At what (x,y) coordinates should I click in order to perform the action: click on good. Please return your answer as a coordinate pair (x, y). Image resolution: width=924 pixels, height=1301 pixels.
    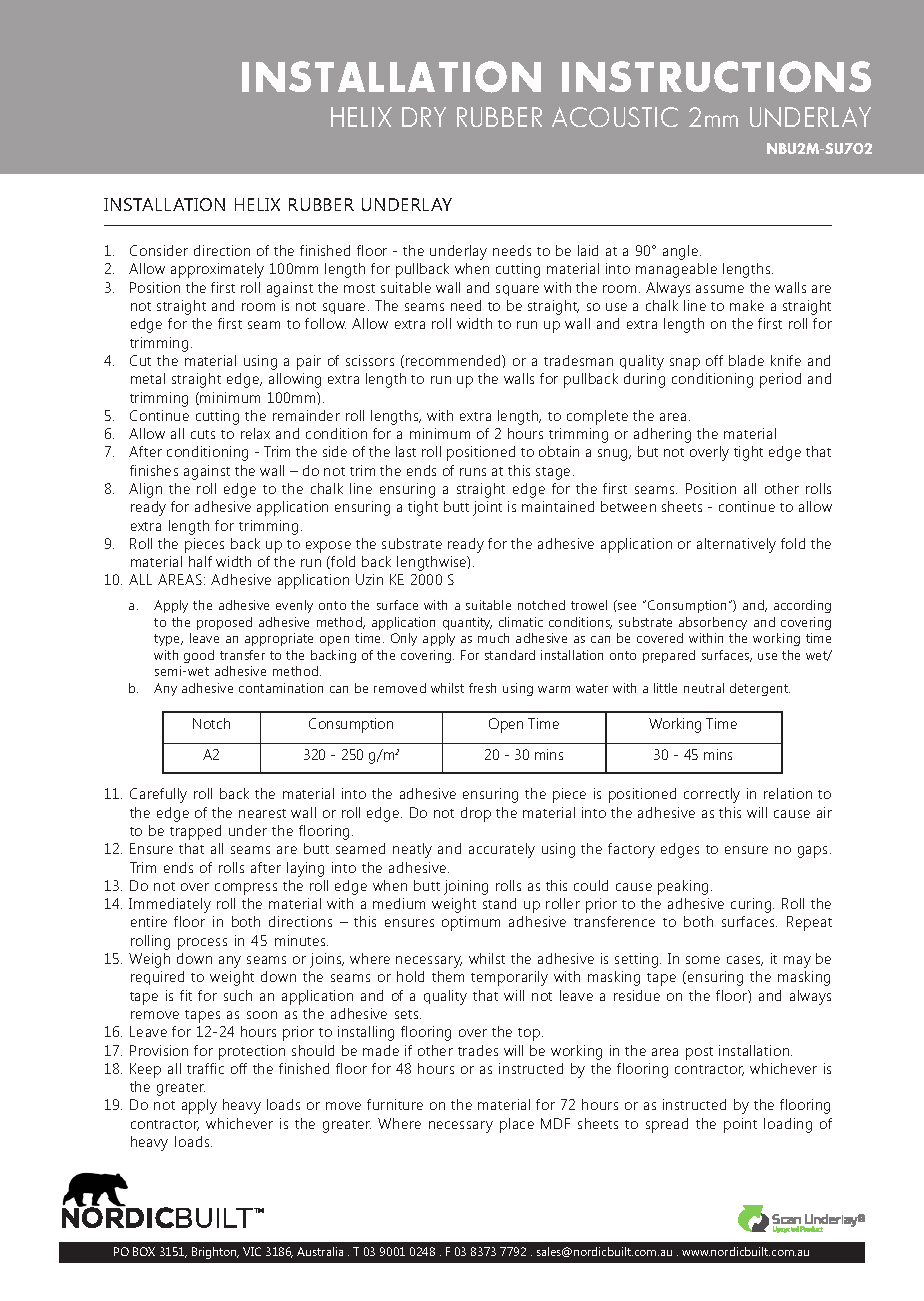
    Looking at the image, I should click on (199, 656).
